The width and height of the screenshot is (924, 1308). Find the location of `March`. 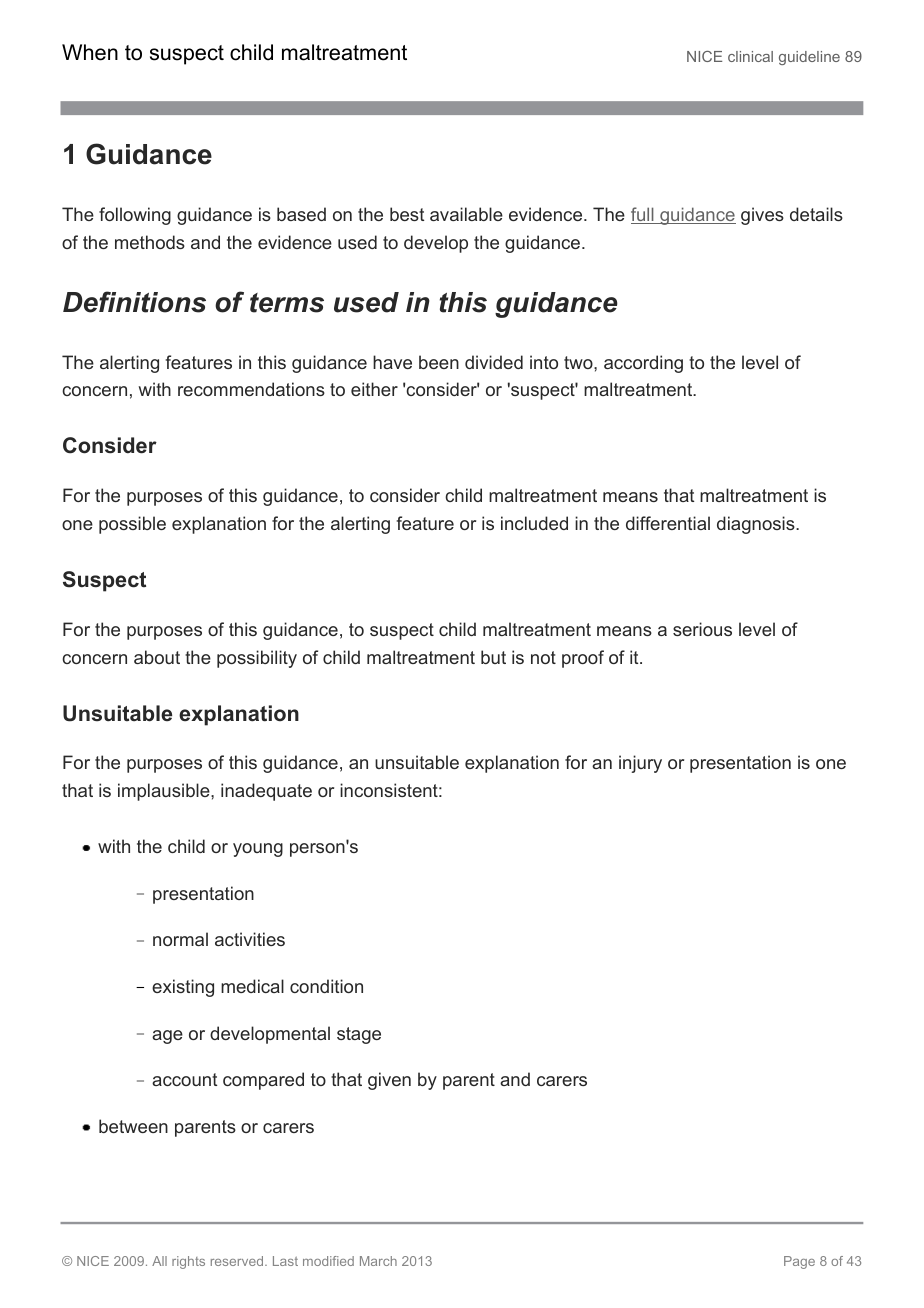

March is located at coordinates (378, 1261).
